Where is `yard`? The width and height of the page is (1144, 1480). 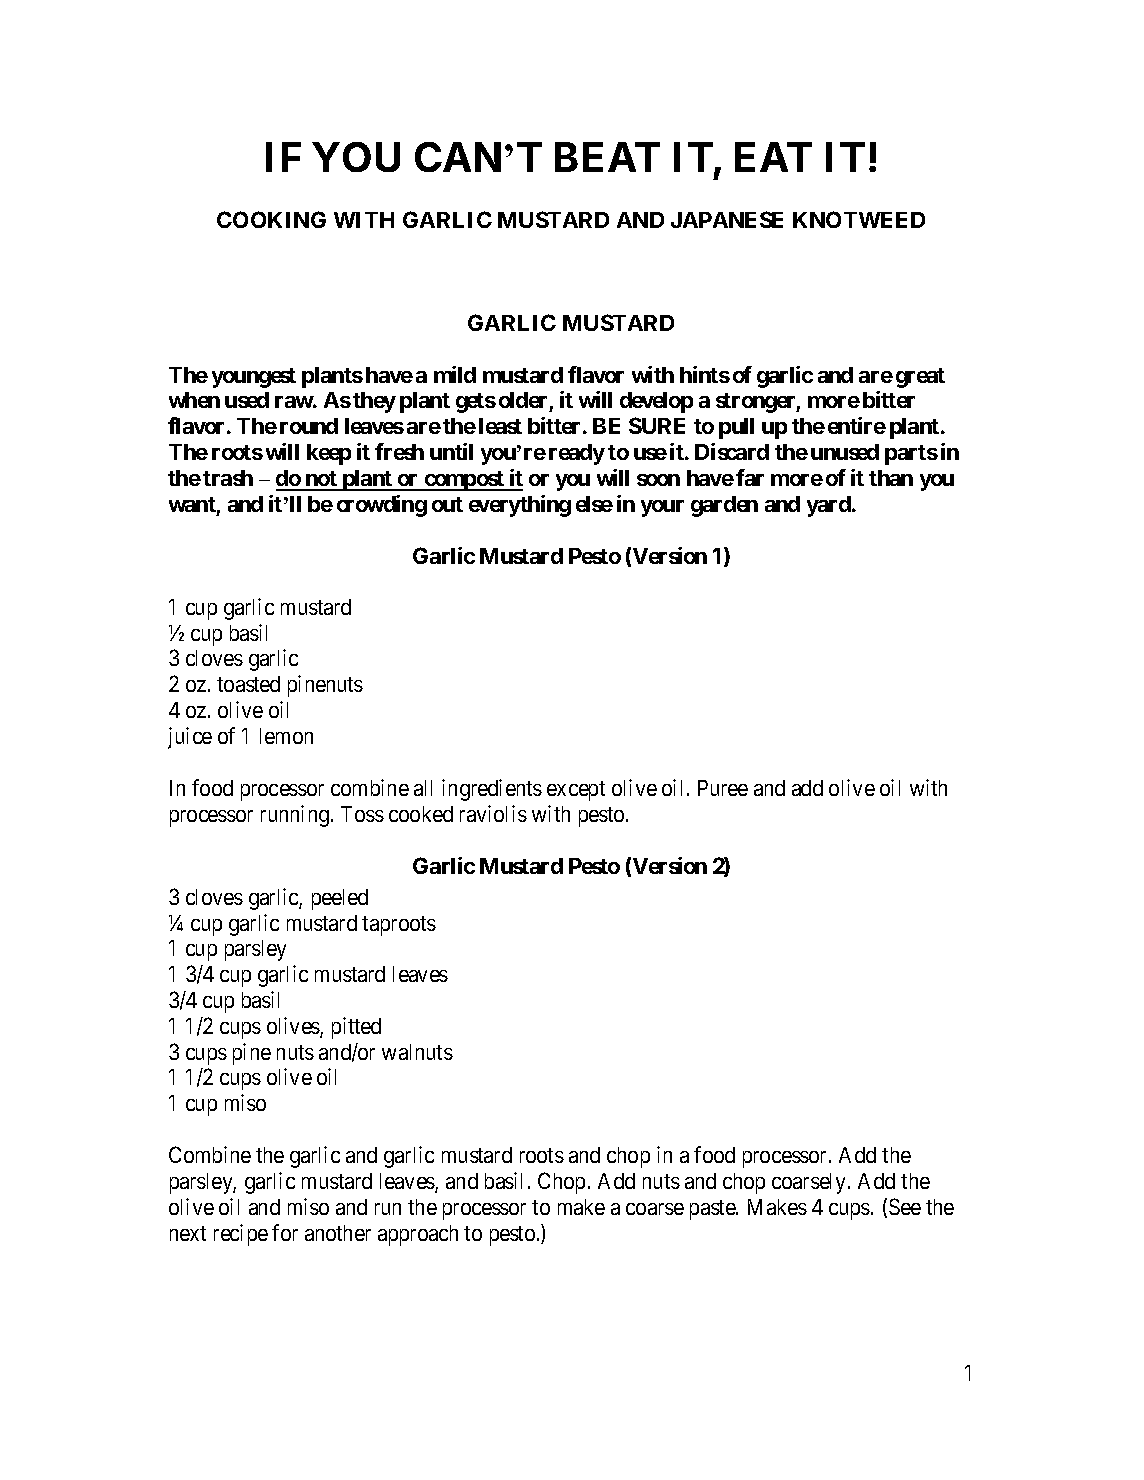 yard is located at coordinates (830, 506).
